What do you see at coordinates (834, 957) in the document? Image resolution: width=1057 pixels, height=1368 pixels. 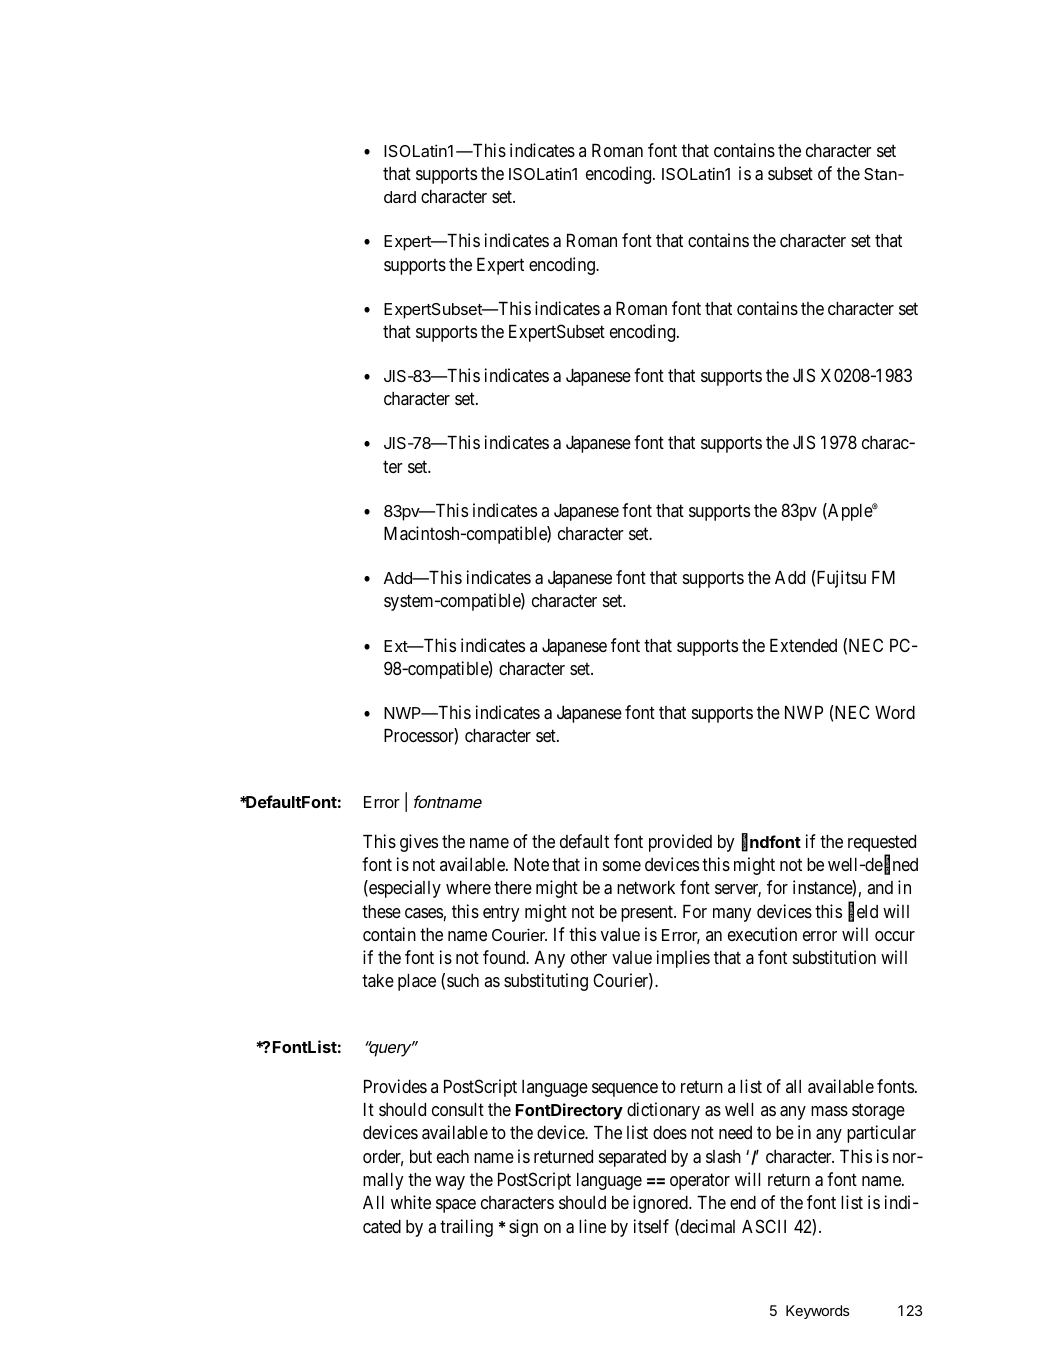 I see `substitution` at bounding box center [834, 957].
